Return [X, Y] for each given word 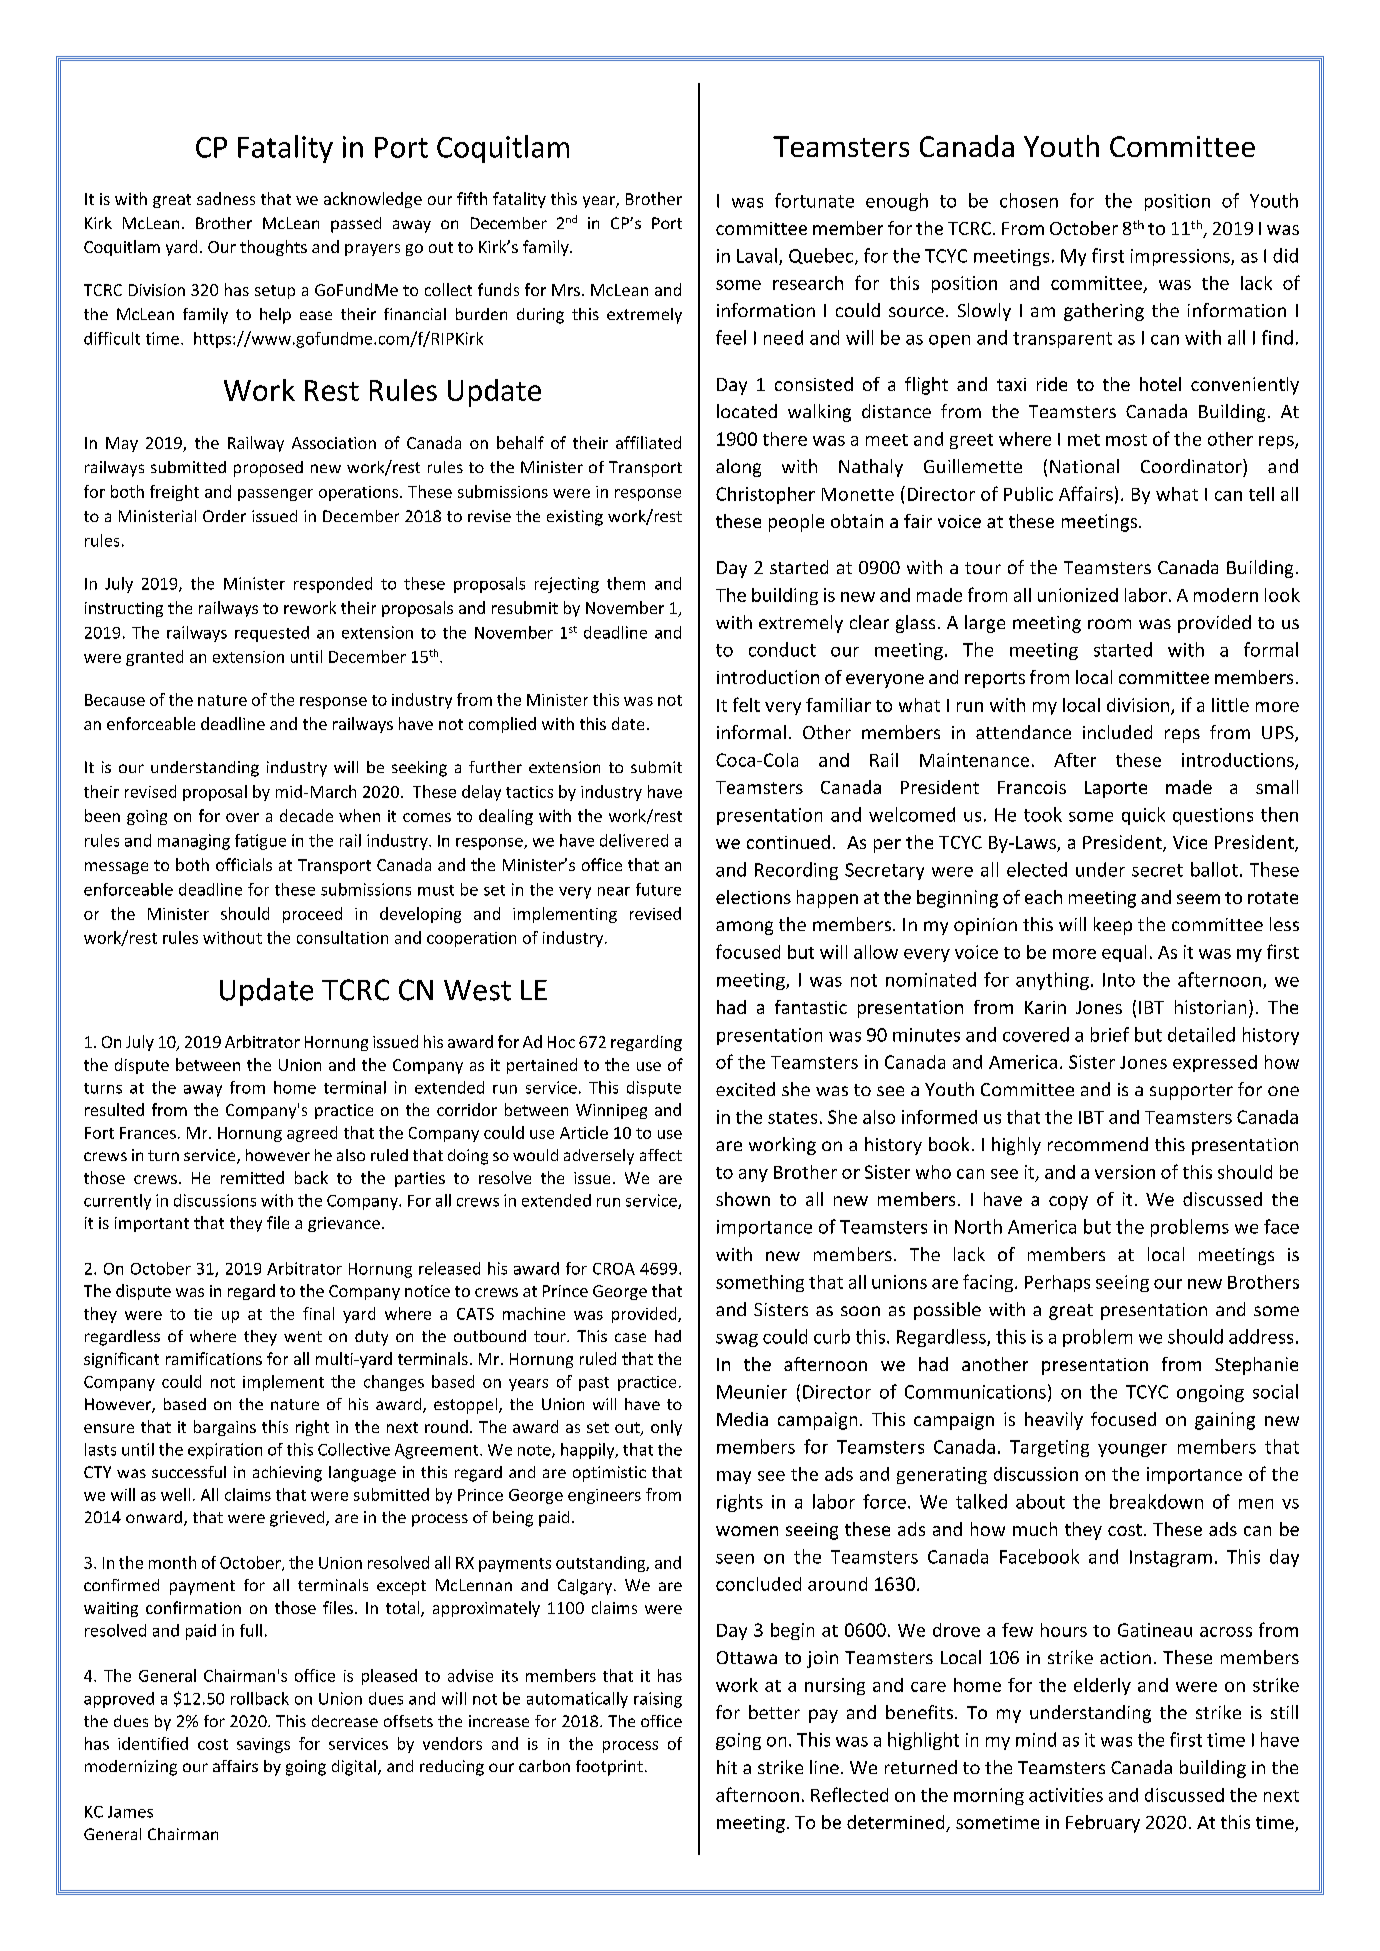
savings [263, 1745]
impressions [1181, 257]
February [1103, 1824]
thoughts [273, 248]
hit [727, 1767]
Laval [758, 256]
